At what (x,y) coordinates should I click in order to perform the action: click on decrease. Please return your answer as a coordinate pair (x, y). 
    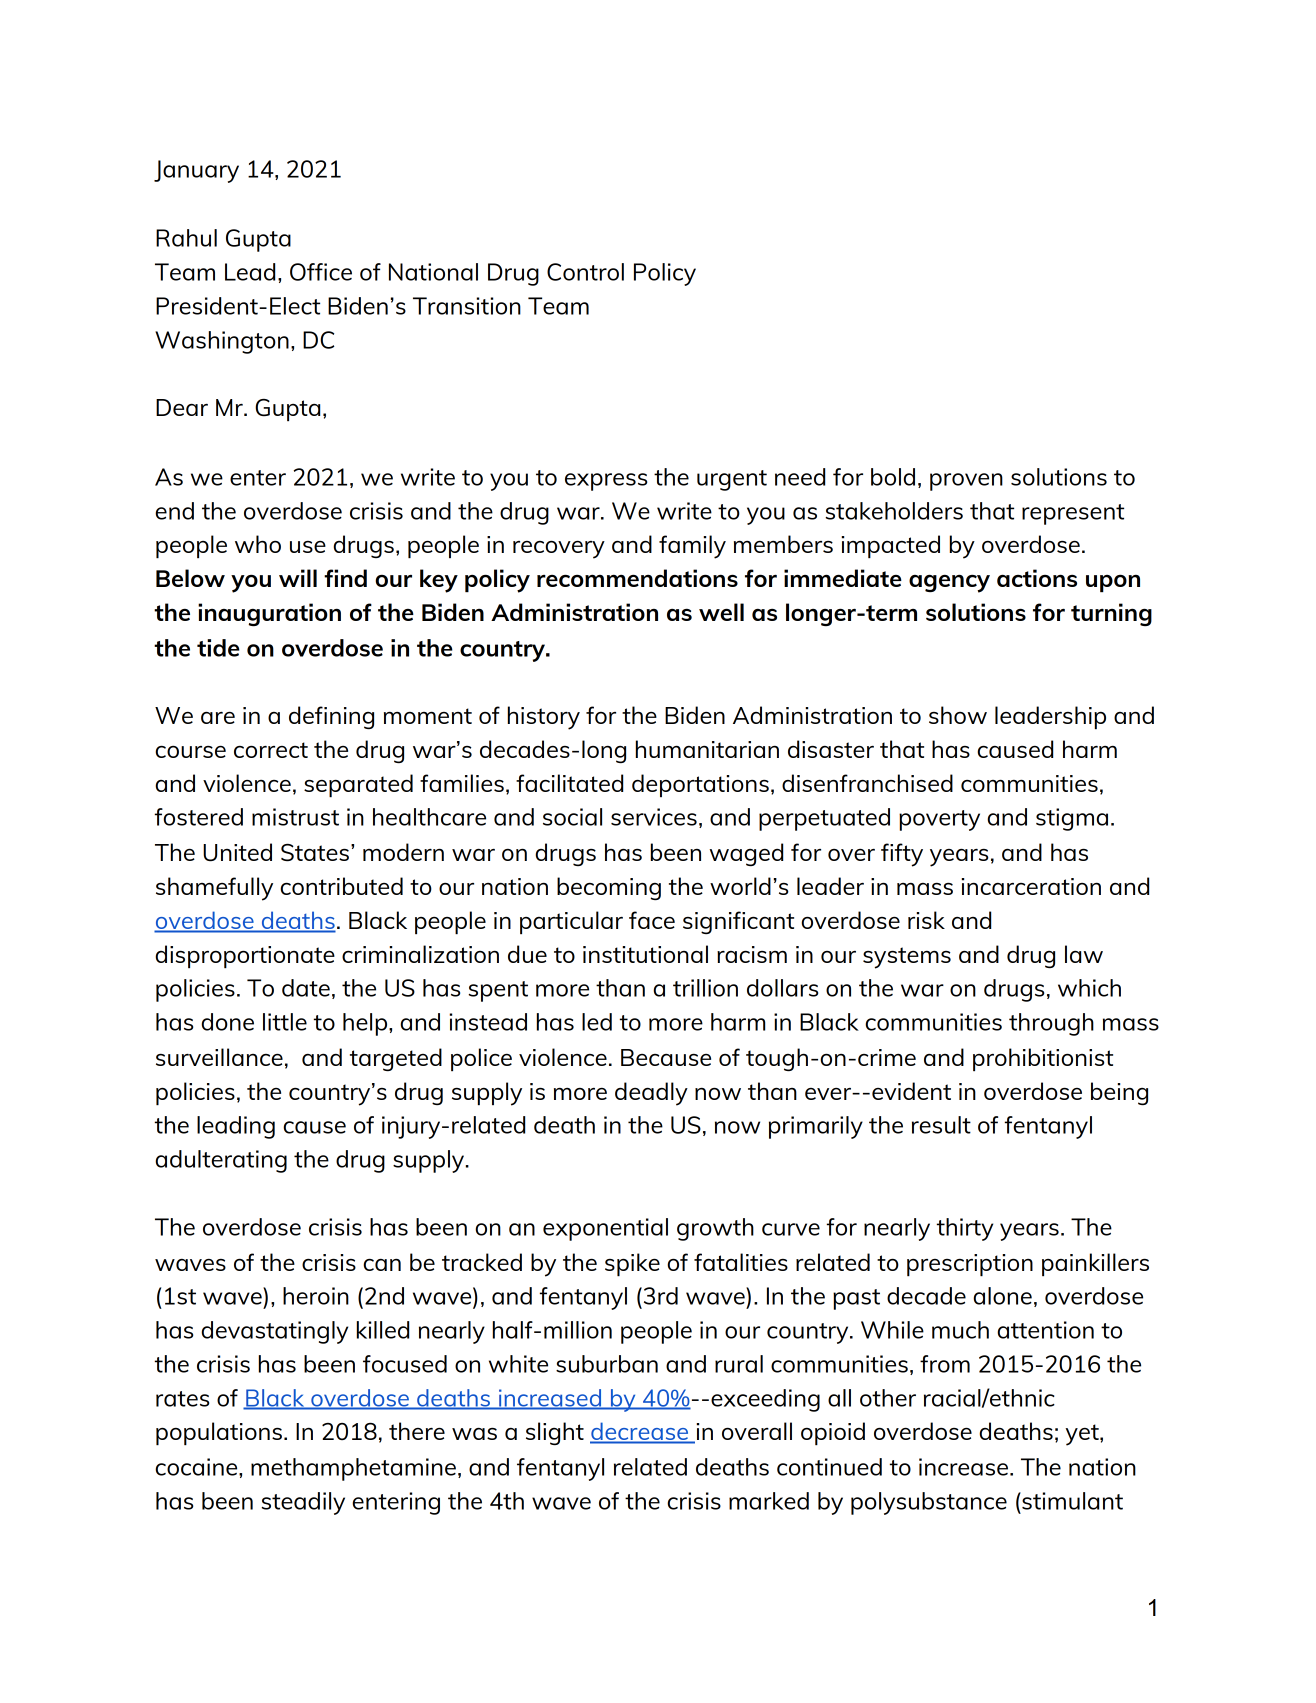
    Looking at the image, I should click on (640, 1432).
